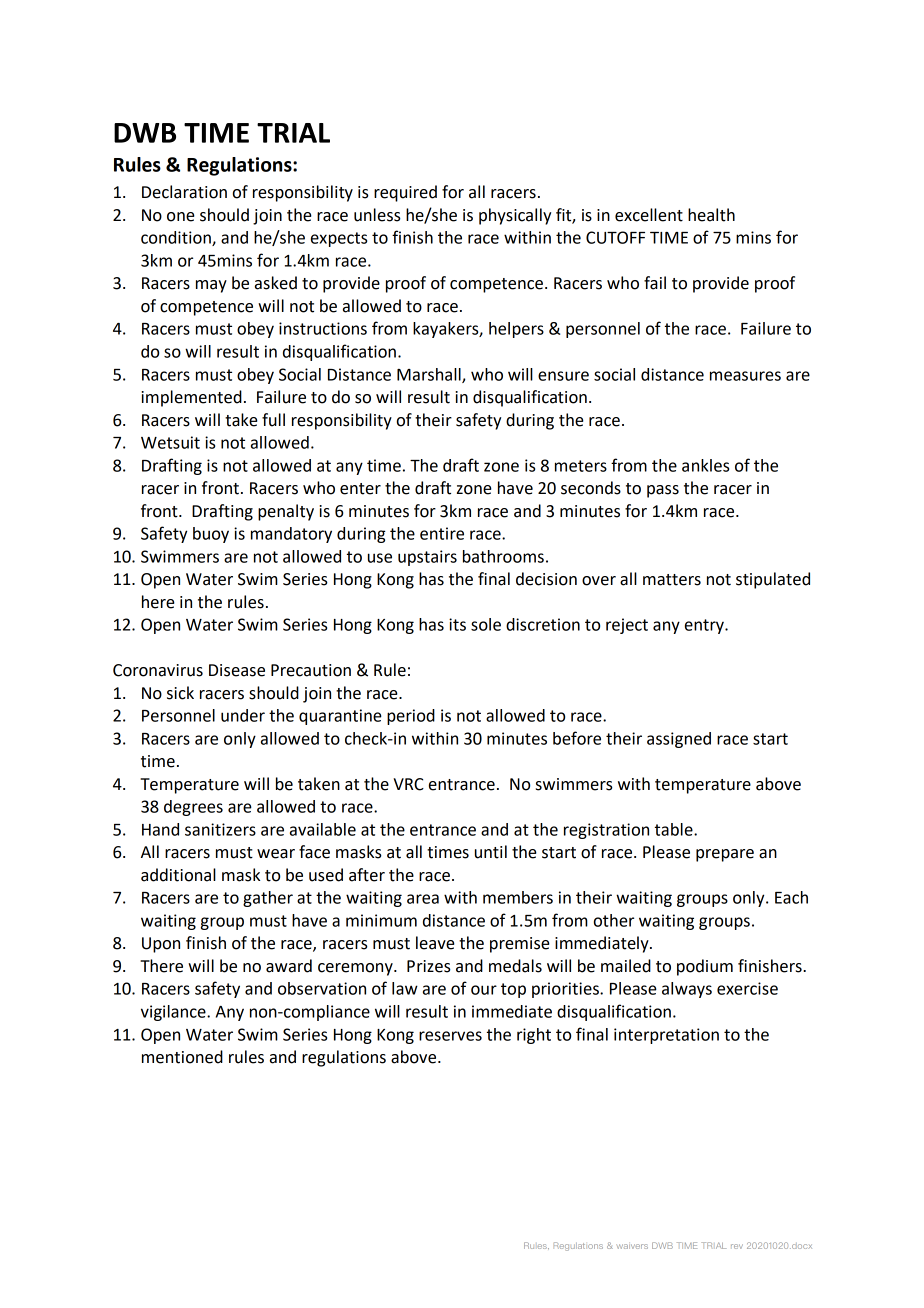 Image resolution: width=924 pixels, height=1308 pixels. Describe the element at coordinates (177, 238) in the page. I see `condition` at that location.
